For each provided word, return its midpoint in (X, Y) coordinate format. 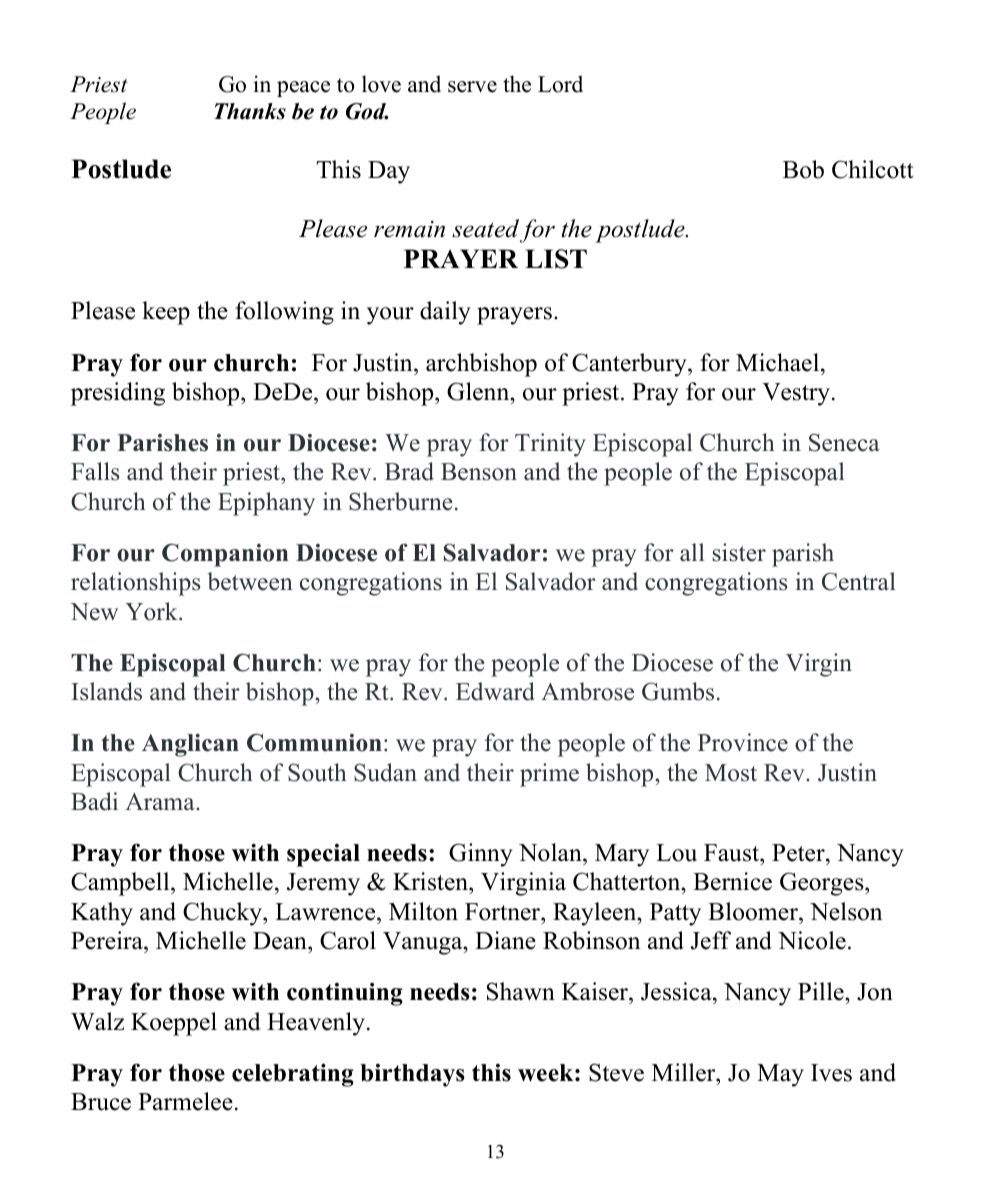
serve (472, 87)
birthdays (412, 1075)
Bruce (101, 1102)
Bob (803, 169)
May (780, 1075)
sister (739, 552)
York (152, 611)
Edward (495, 691)
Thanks (250, 111)
